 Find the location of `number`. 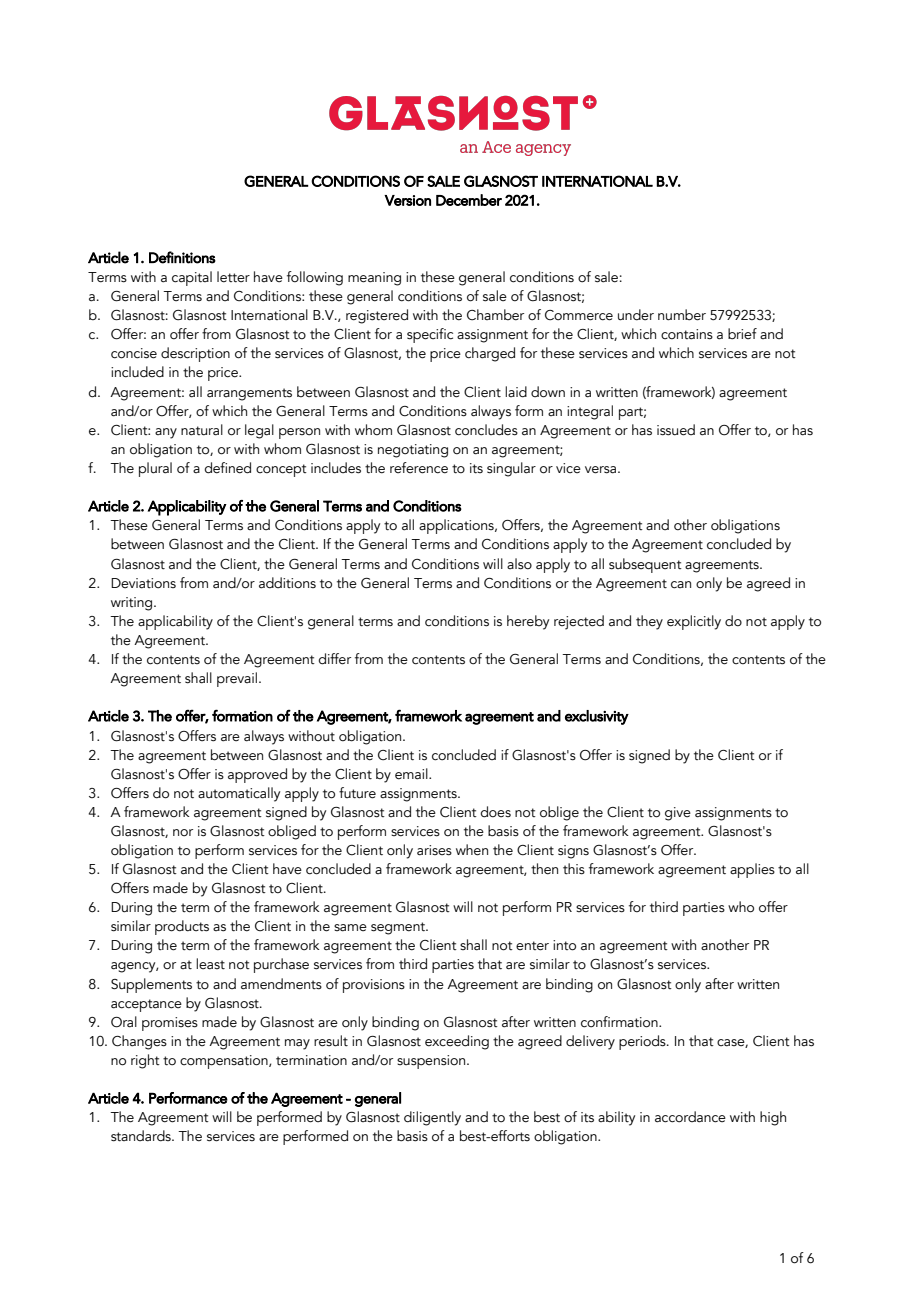

number is located at coordinates (682, 315).
